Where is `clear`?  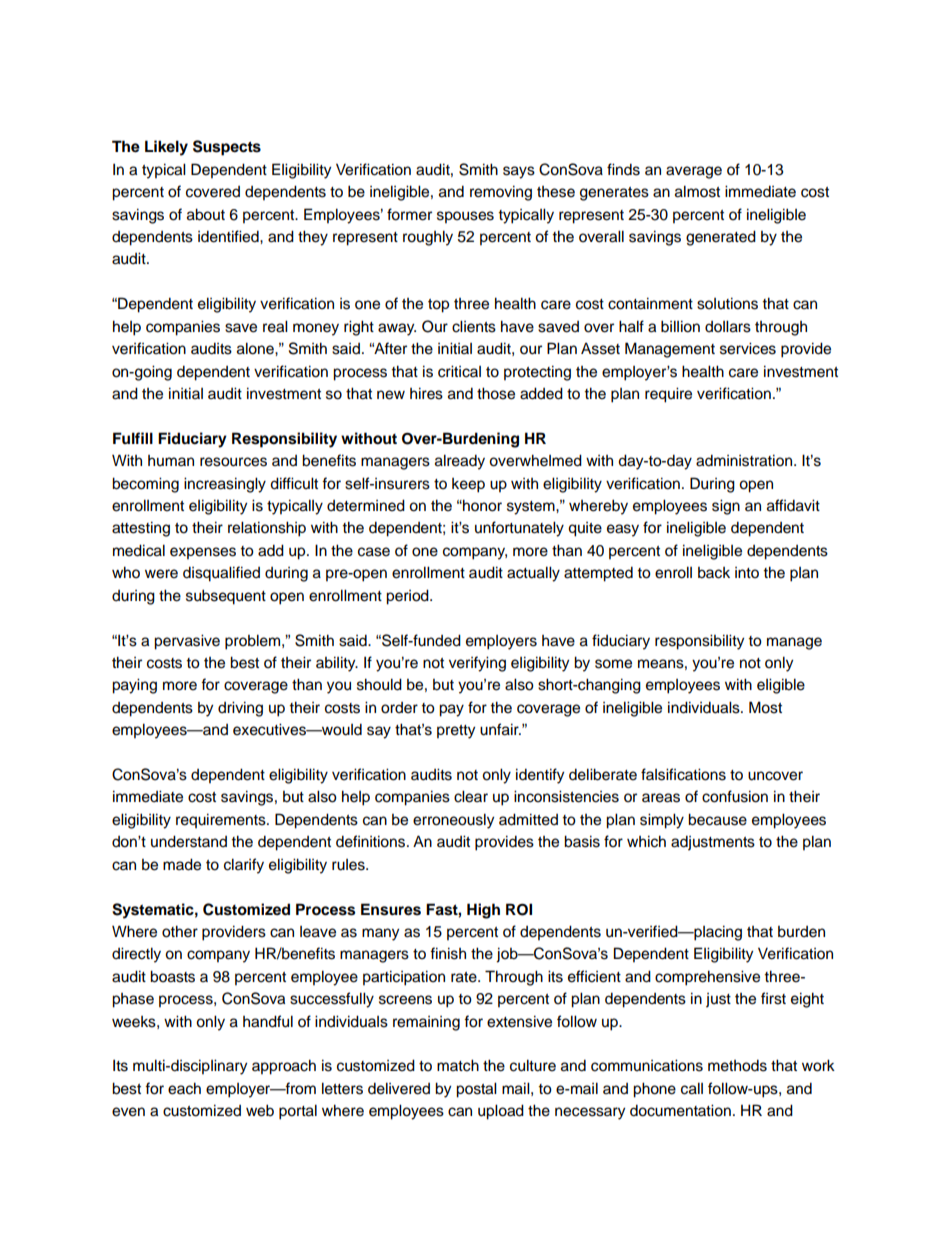 clear is located at coordinates (471, 796).
